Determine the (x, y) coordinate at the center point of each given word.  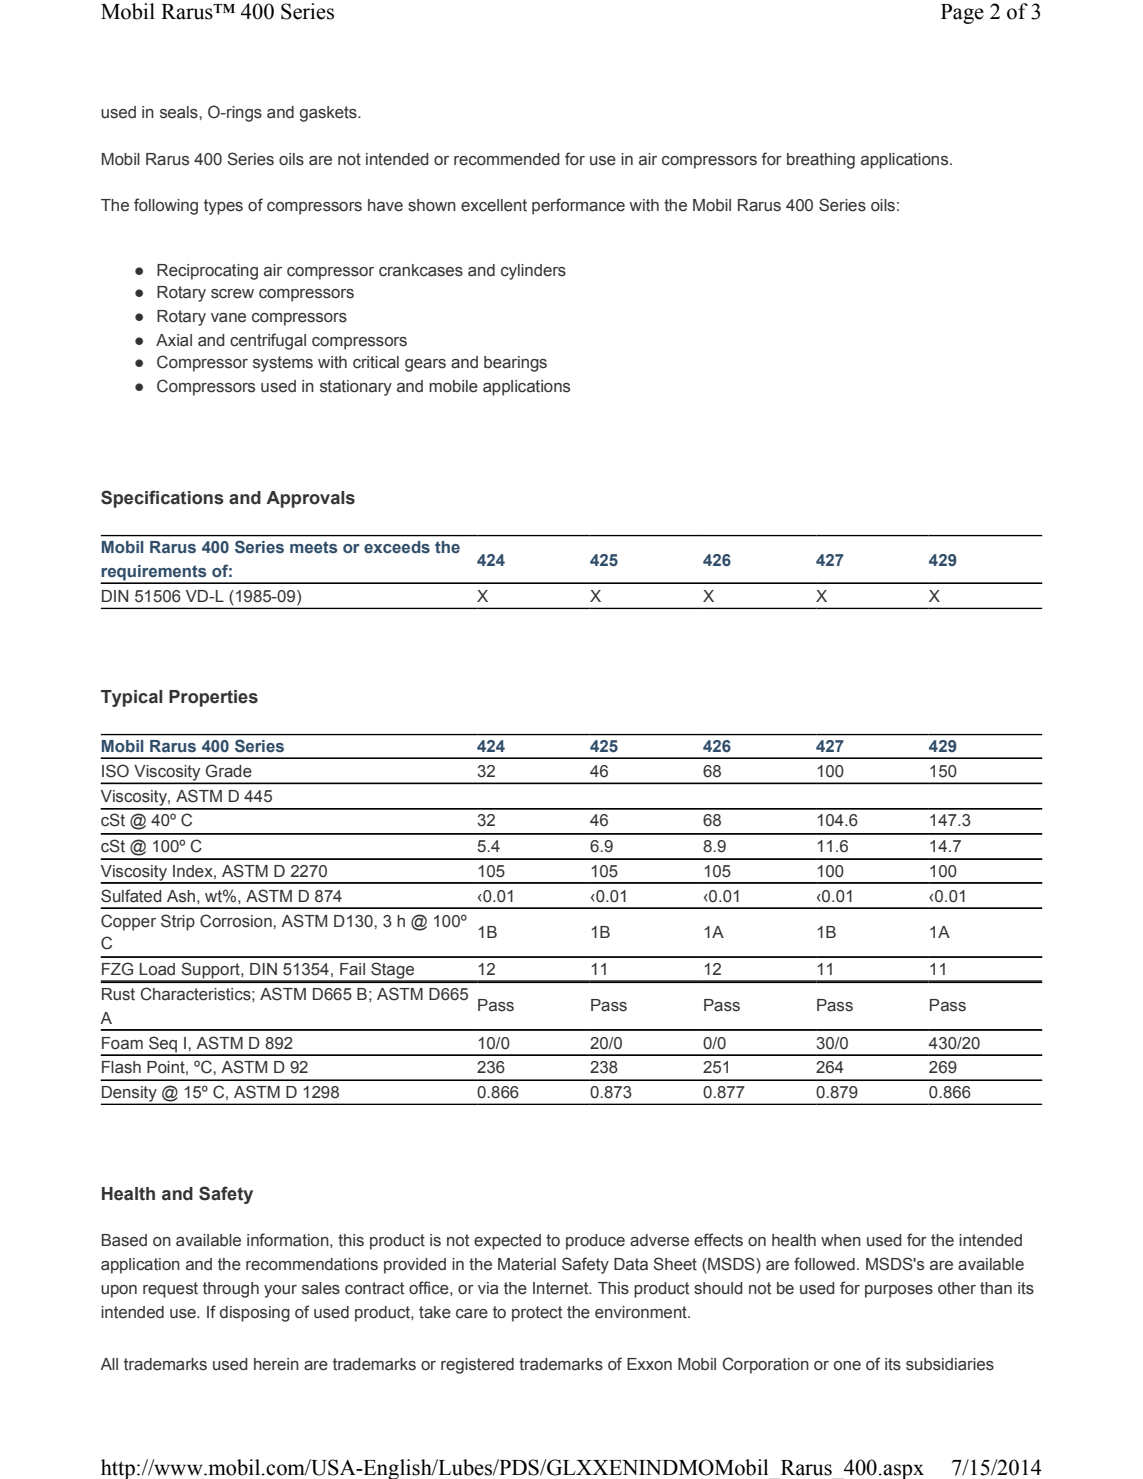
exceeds (397, 547)
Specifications (162, 499)
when (841, 1240)
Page (962, 14)
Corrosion (237, 921)
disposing (255, 1314)
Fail (352, 969)
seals (180, 112)
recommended (507, 159)
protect (537, 1314)
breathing (821, 161)
